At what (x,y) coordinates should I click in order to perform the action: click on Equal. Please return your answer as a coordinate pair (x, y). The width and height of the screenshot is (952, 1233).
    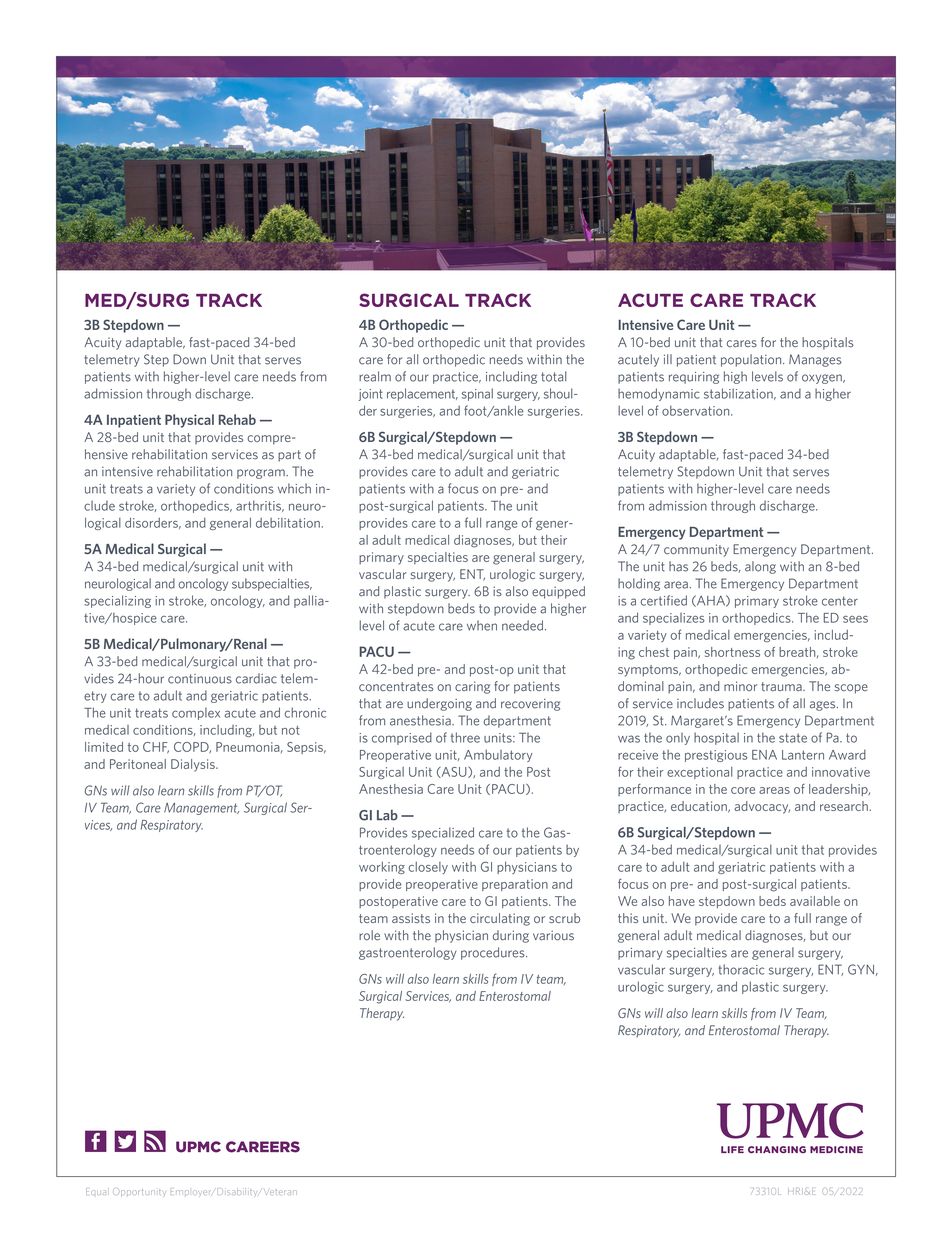
    Looking at the image, I should click on (96, 1191).
